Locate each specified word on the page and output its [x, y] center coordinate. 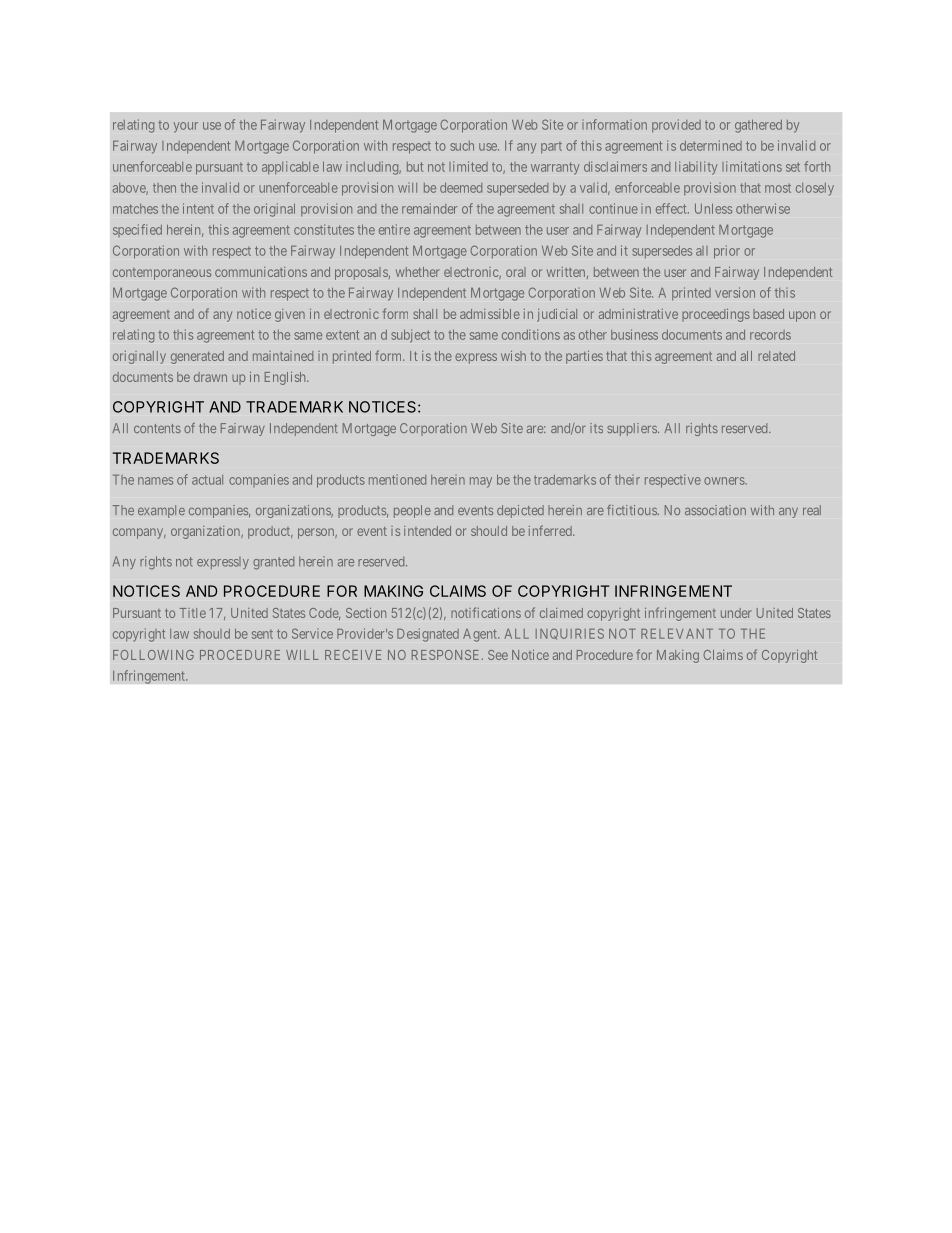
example [161, 511]
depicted [520, 511]
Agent [481, 635]
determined [711, 145]
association [715, 510]
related [776, 356]
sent [262, 634]
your [185, 127]
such [462, 146]
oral [516, 272]
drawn [210, 377]
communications [261, 272]
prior [727, 252]
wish [513, 356]
